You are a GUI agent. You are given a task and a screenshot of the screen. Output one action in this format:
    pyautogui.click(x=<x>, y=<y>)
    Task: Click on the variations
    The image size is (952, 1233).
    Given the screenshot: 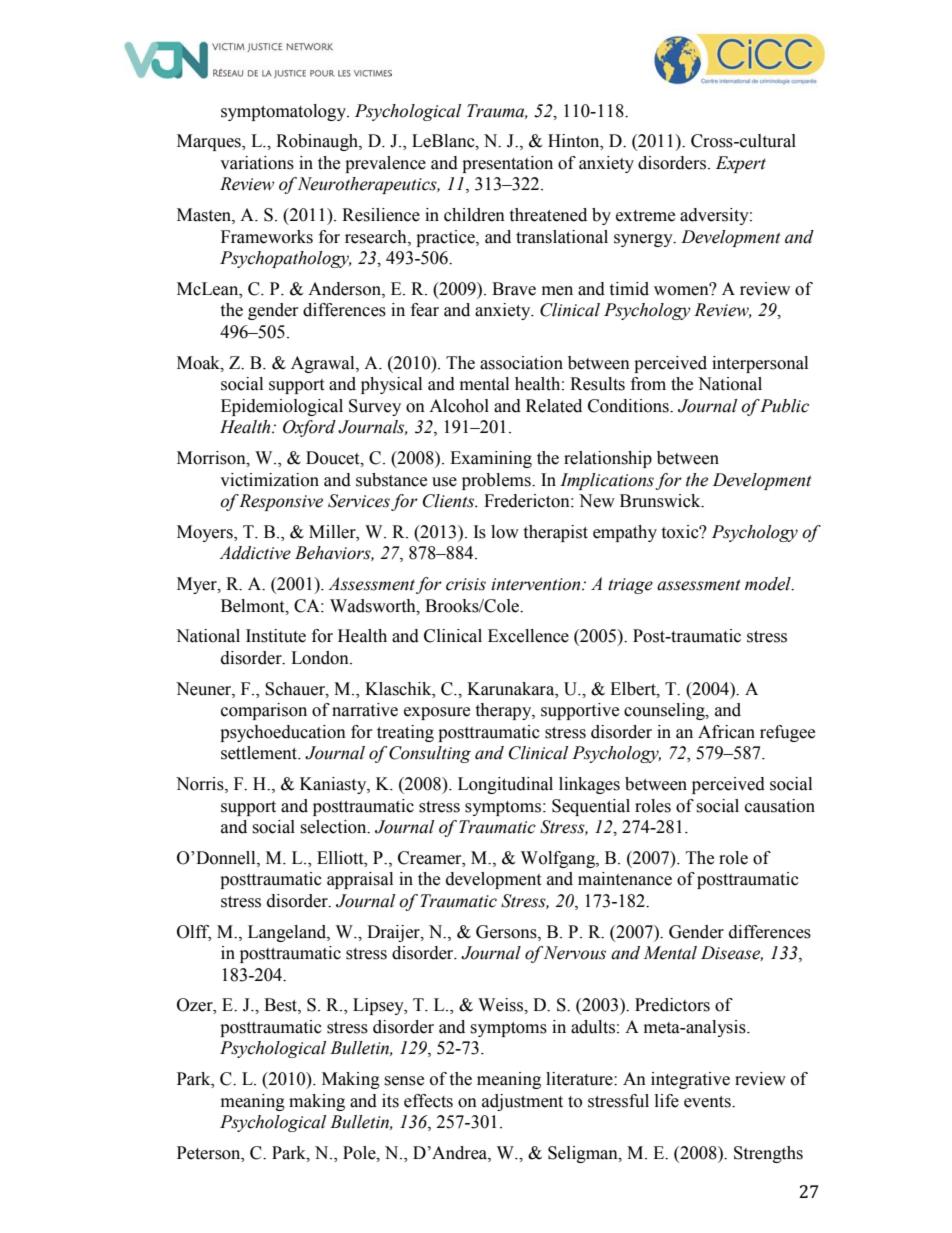 What is the action you would take?
    pyautogui.click(x=257, y=163)
